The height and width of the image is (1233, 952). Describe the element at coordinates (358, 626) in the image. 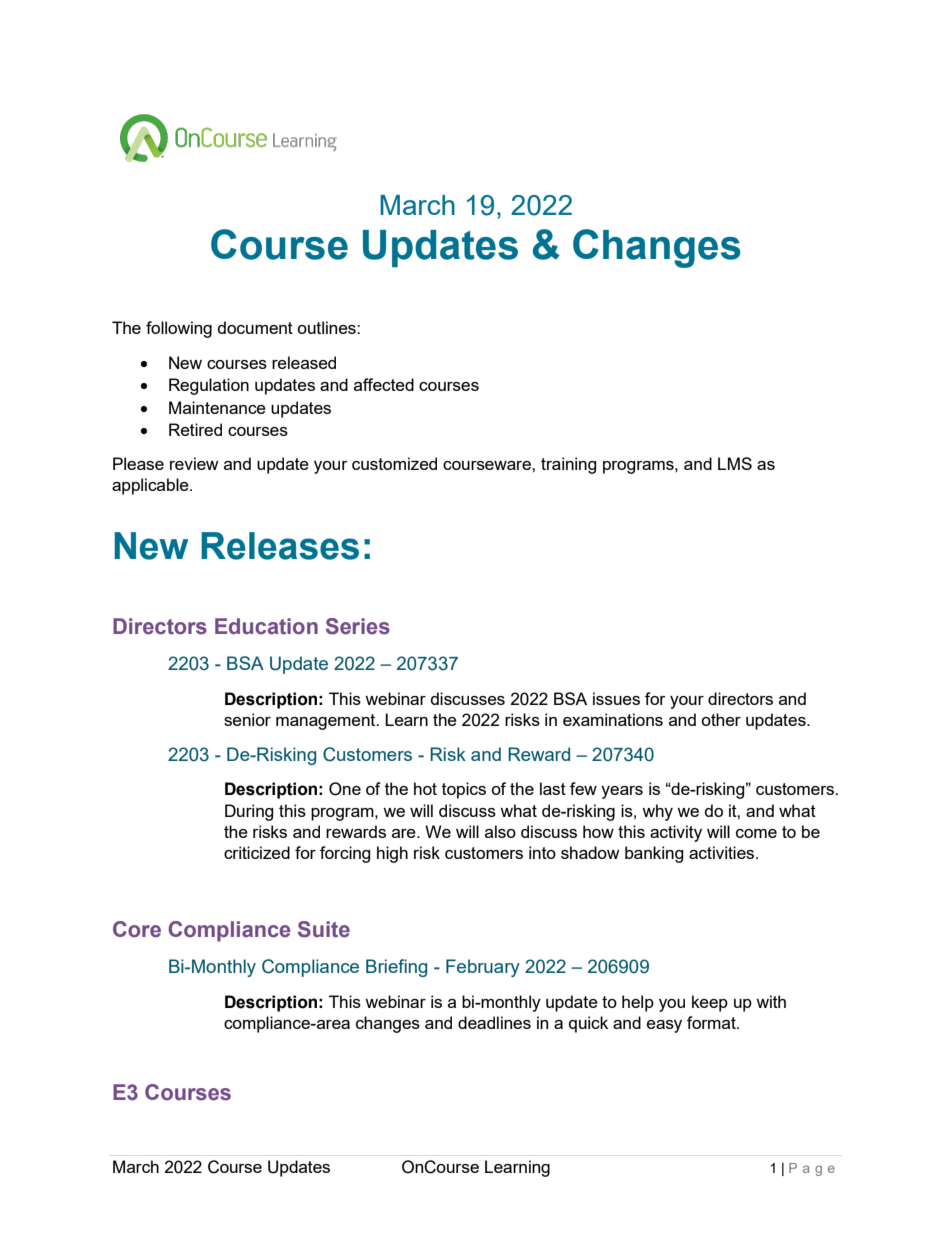

I see `Series` at that location.
